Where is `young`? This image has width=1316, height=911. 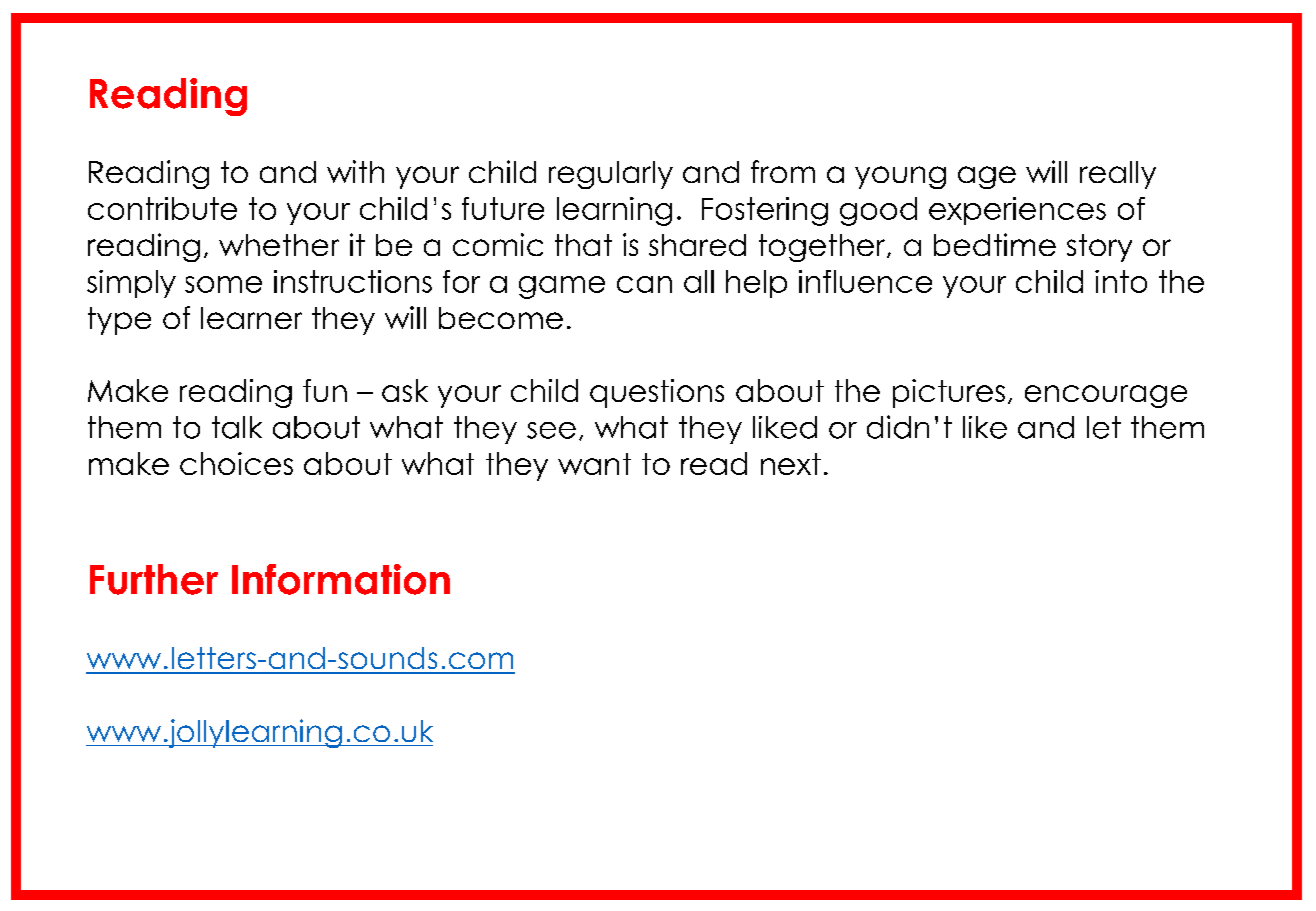 young is located at coordinates (900, 177).
